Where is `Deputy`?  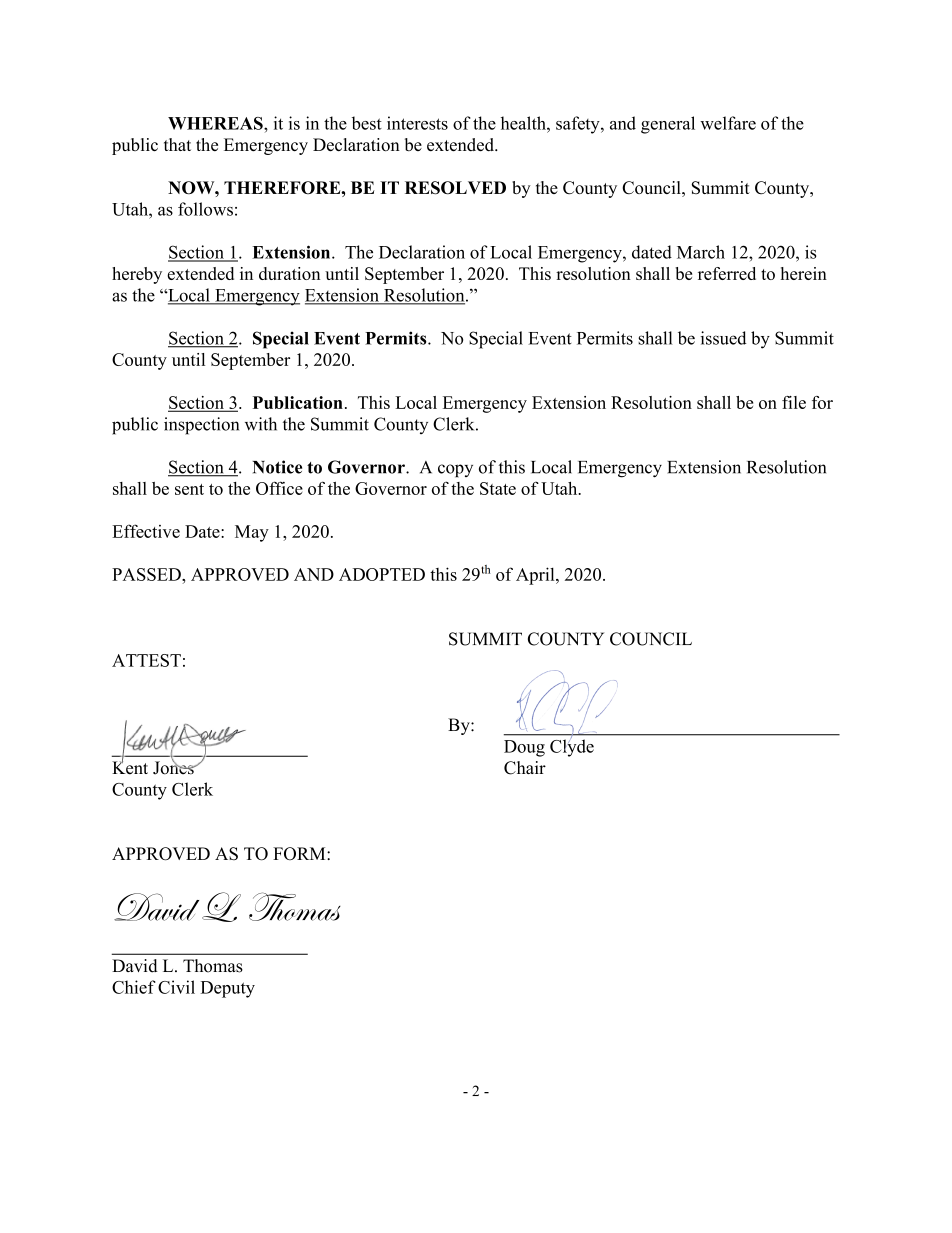 Deputy is located at coordinates (228, 989).
